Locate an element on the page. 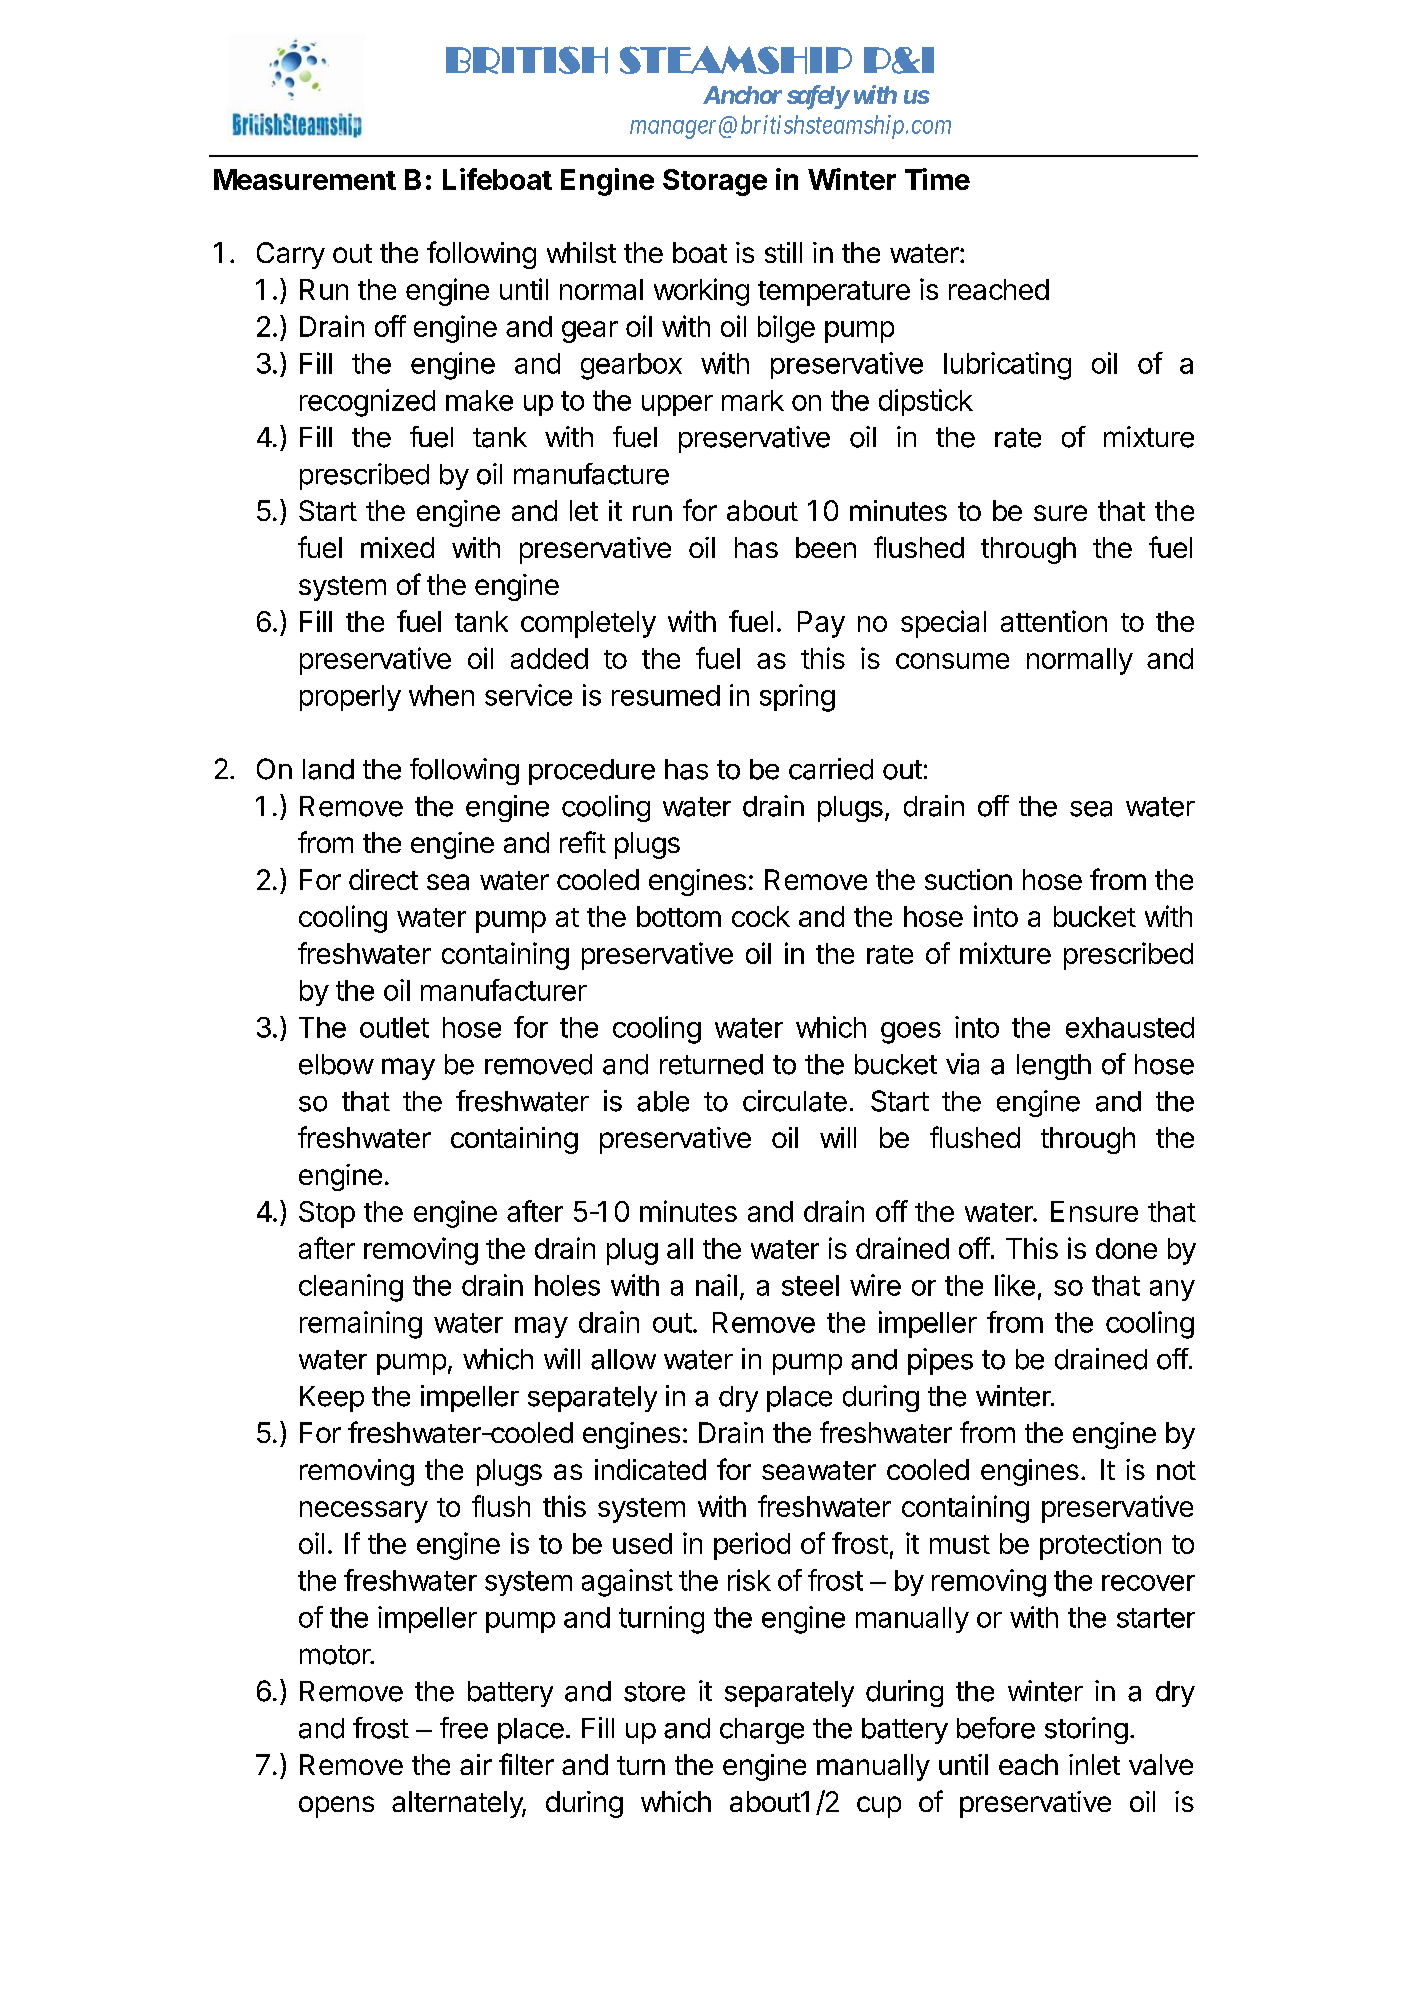  inlet is located at coordinates (1094, 1764).
